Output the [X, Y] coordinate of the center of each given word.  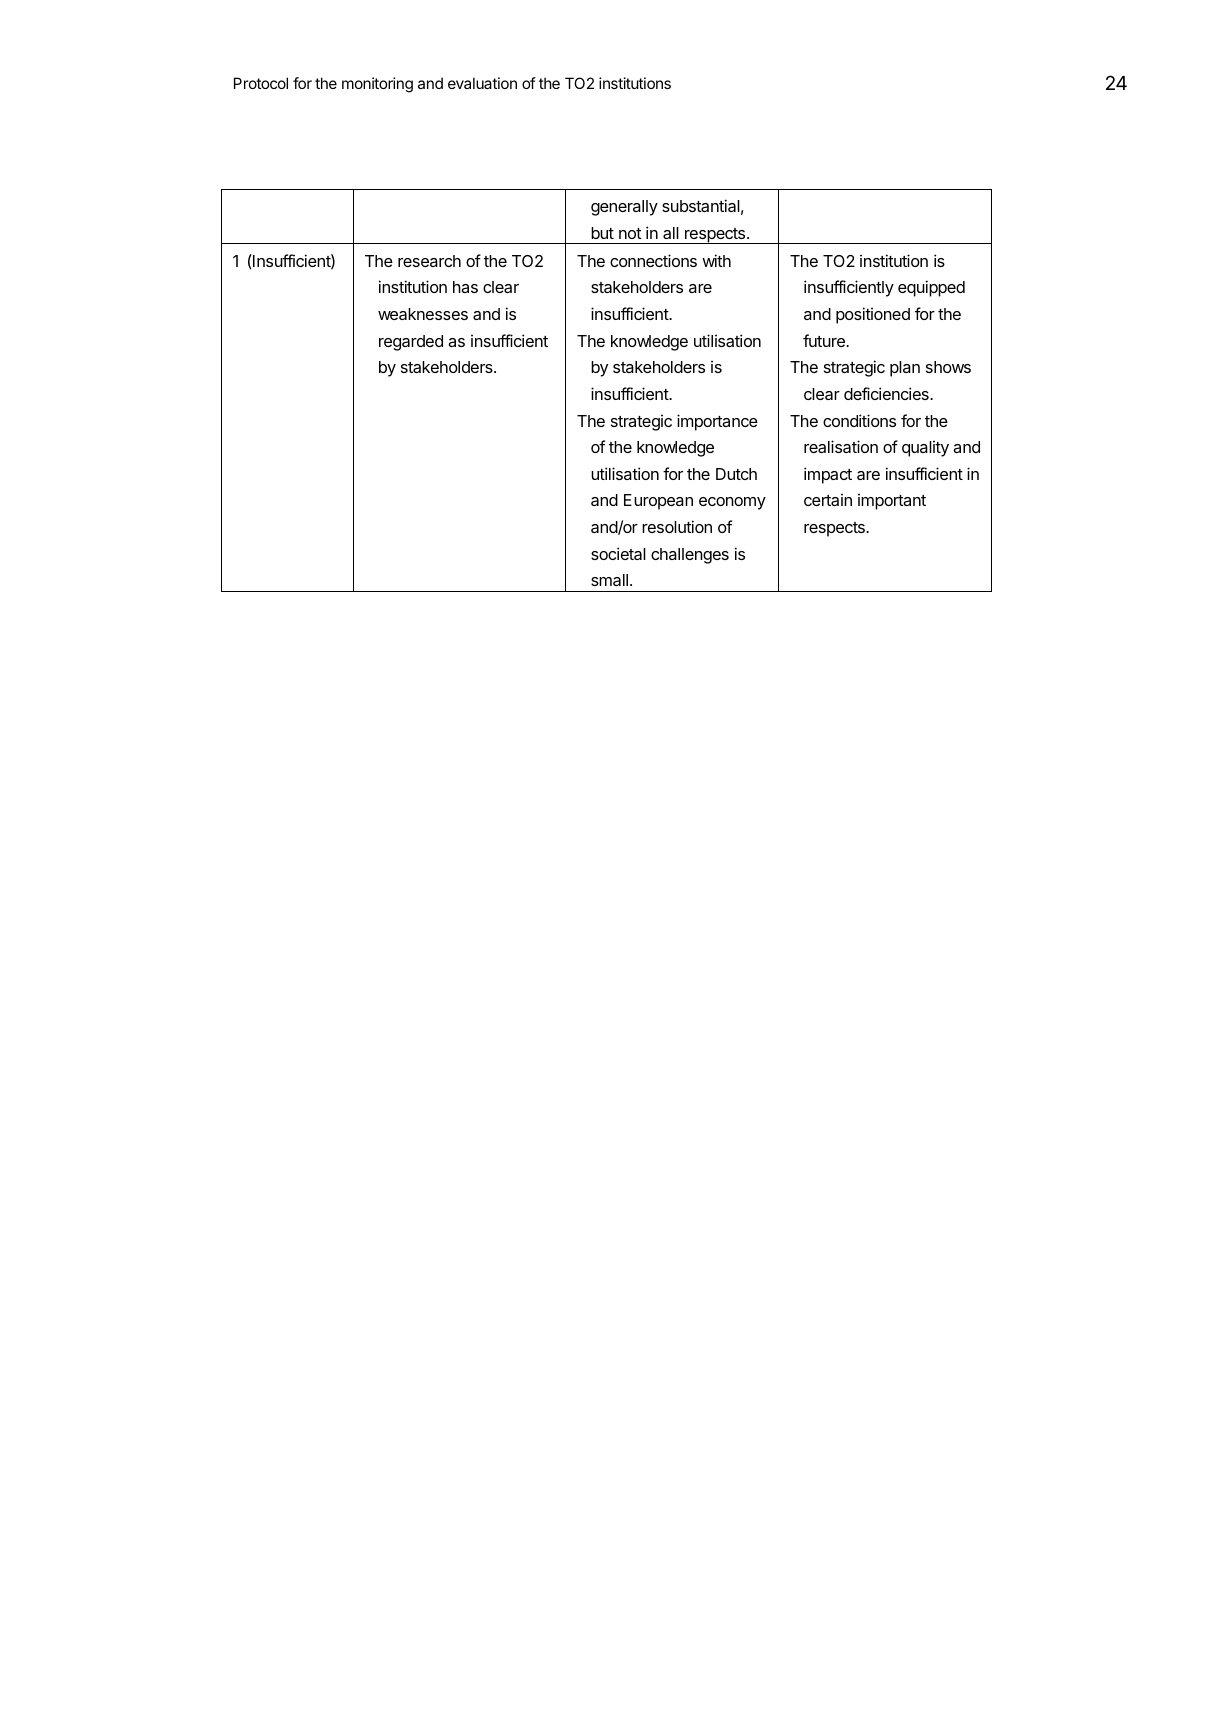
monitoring [377, 85]
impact [828, 475]
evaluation [482, 83]
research [429, 261]
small [609, 580]
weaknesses [423, 314]
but [602, 233]
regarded [411, 343]
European [658, 502]
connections [653, 260]
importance [717, 422]
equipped [931, 288]
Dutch [736, 474]
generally [624, 208]
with [716, 260]
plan [905, 369]
